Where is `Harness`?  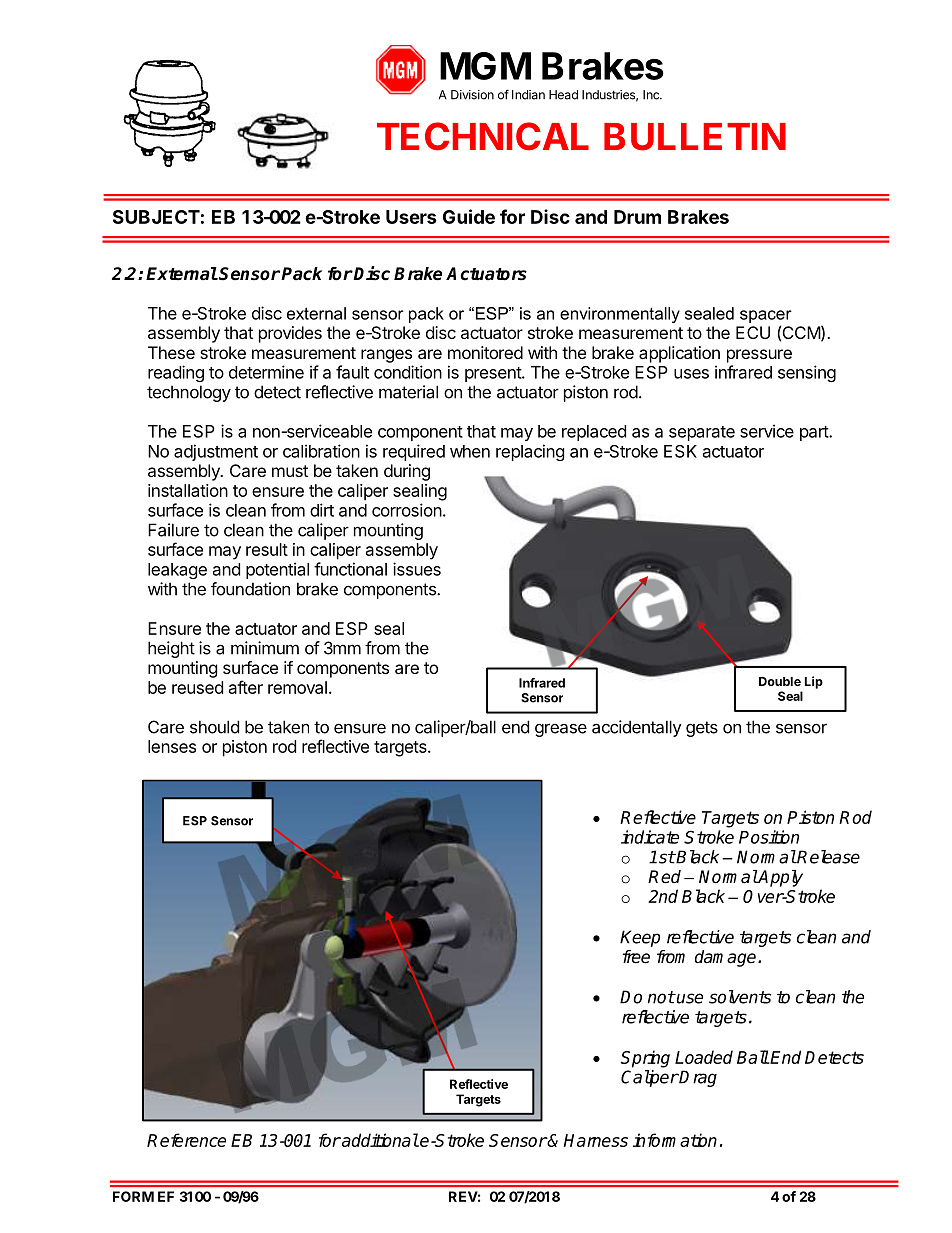
Harness is located at coordinates (596, 1140).
